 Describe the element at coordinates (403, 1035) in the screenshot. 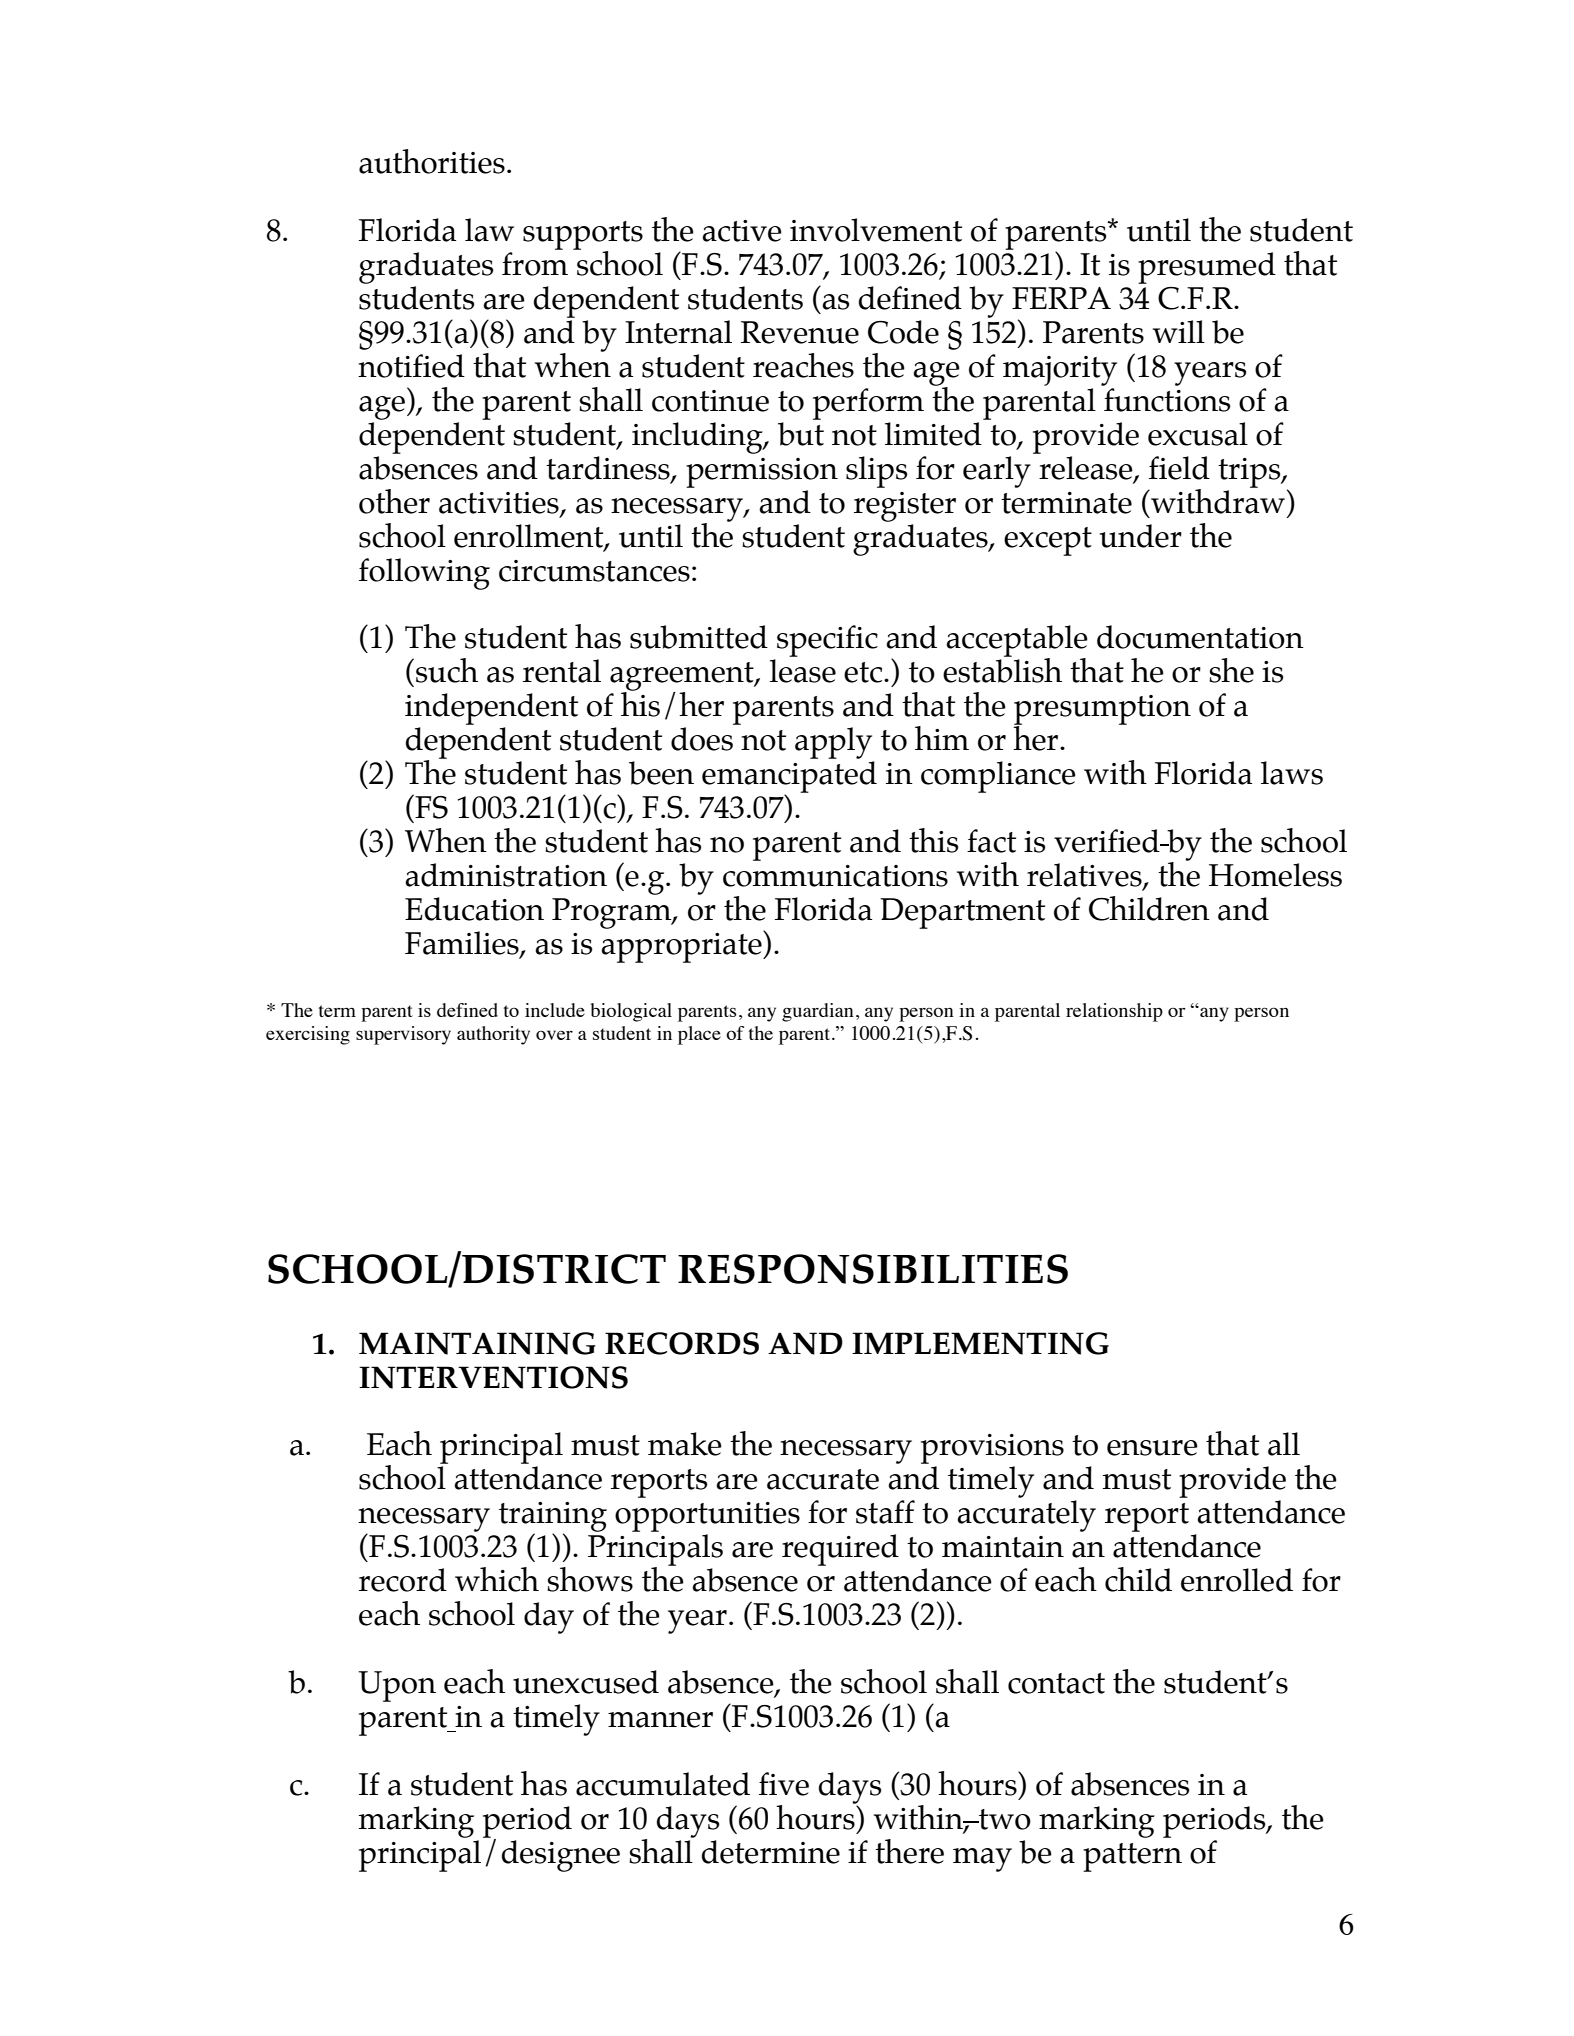

I see `supervisory` at that location.
